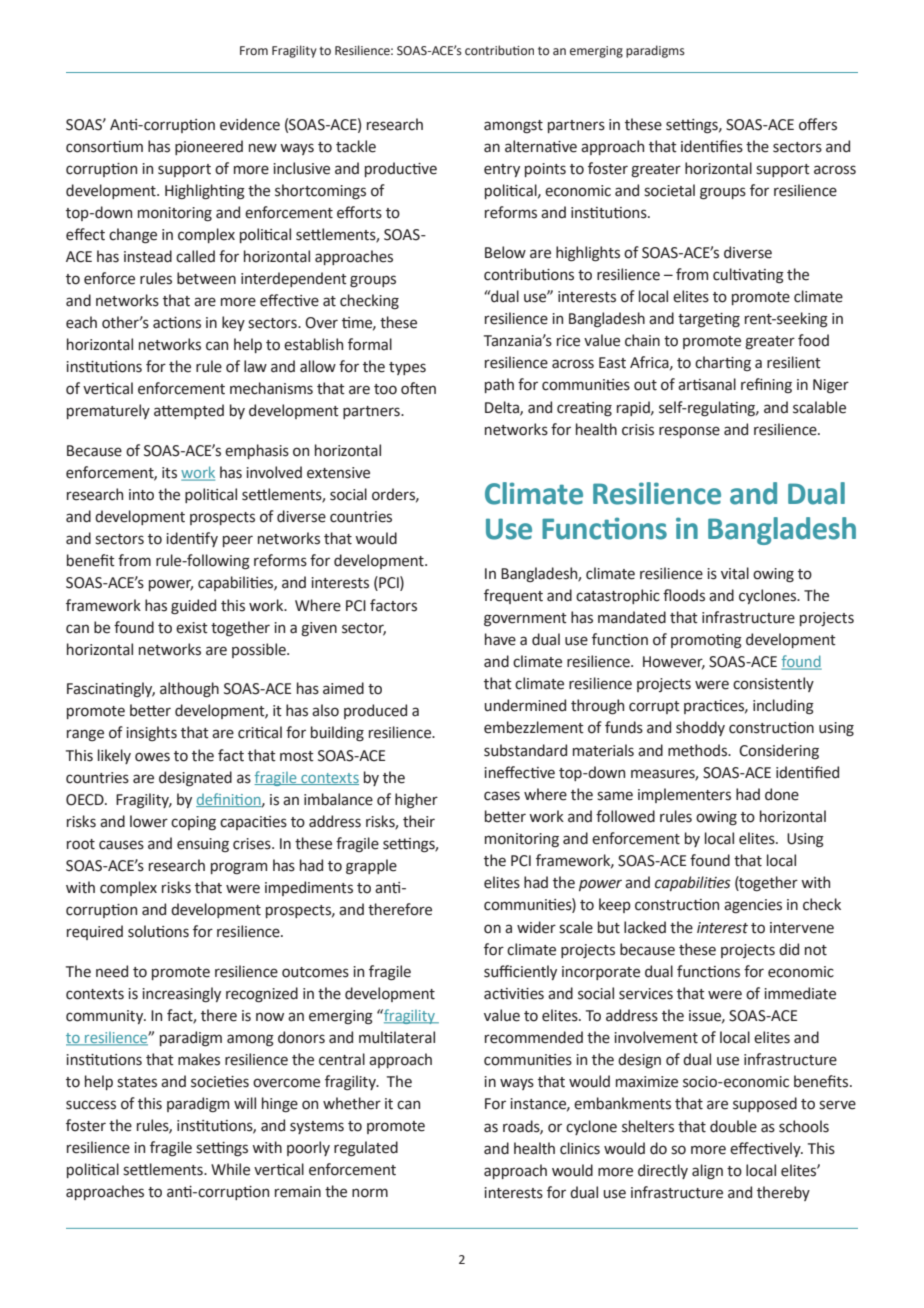 Image resolution: width=924 pixels, height=1308 pixels. Describe the element at coordinates (502, 170) in the screenshot. I see `entry` at that location.
